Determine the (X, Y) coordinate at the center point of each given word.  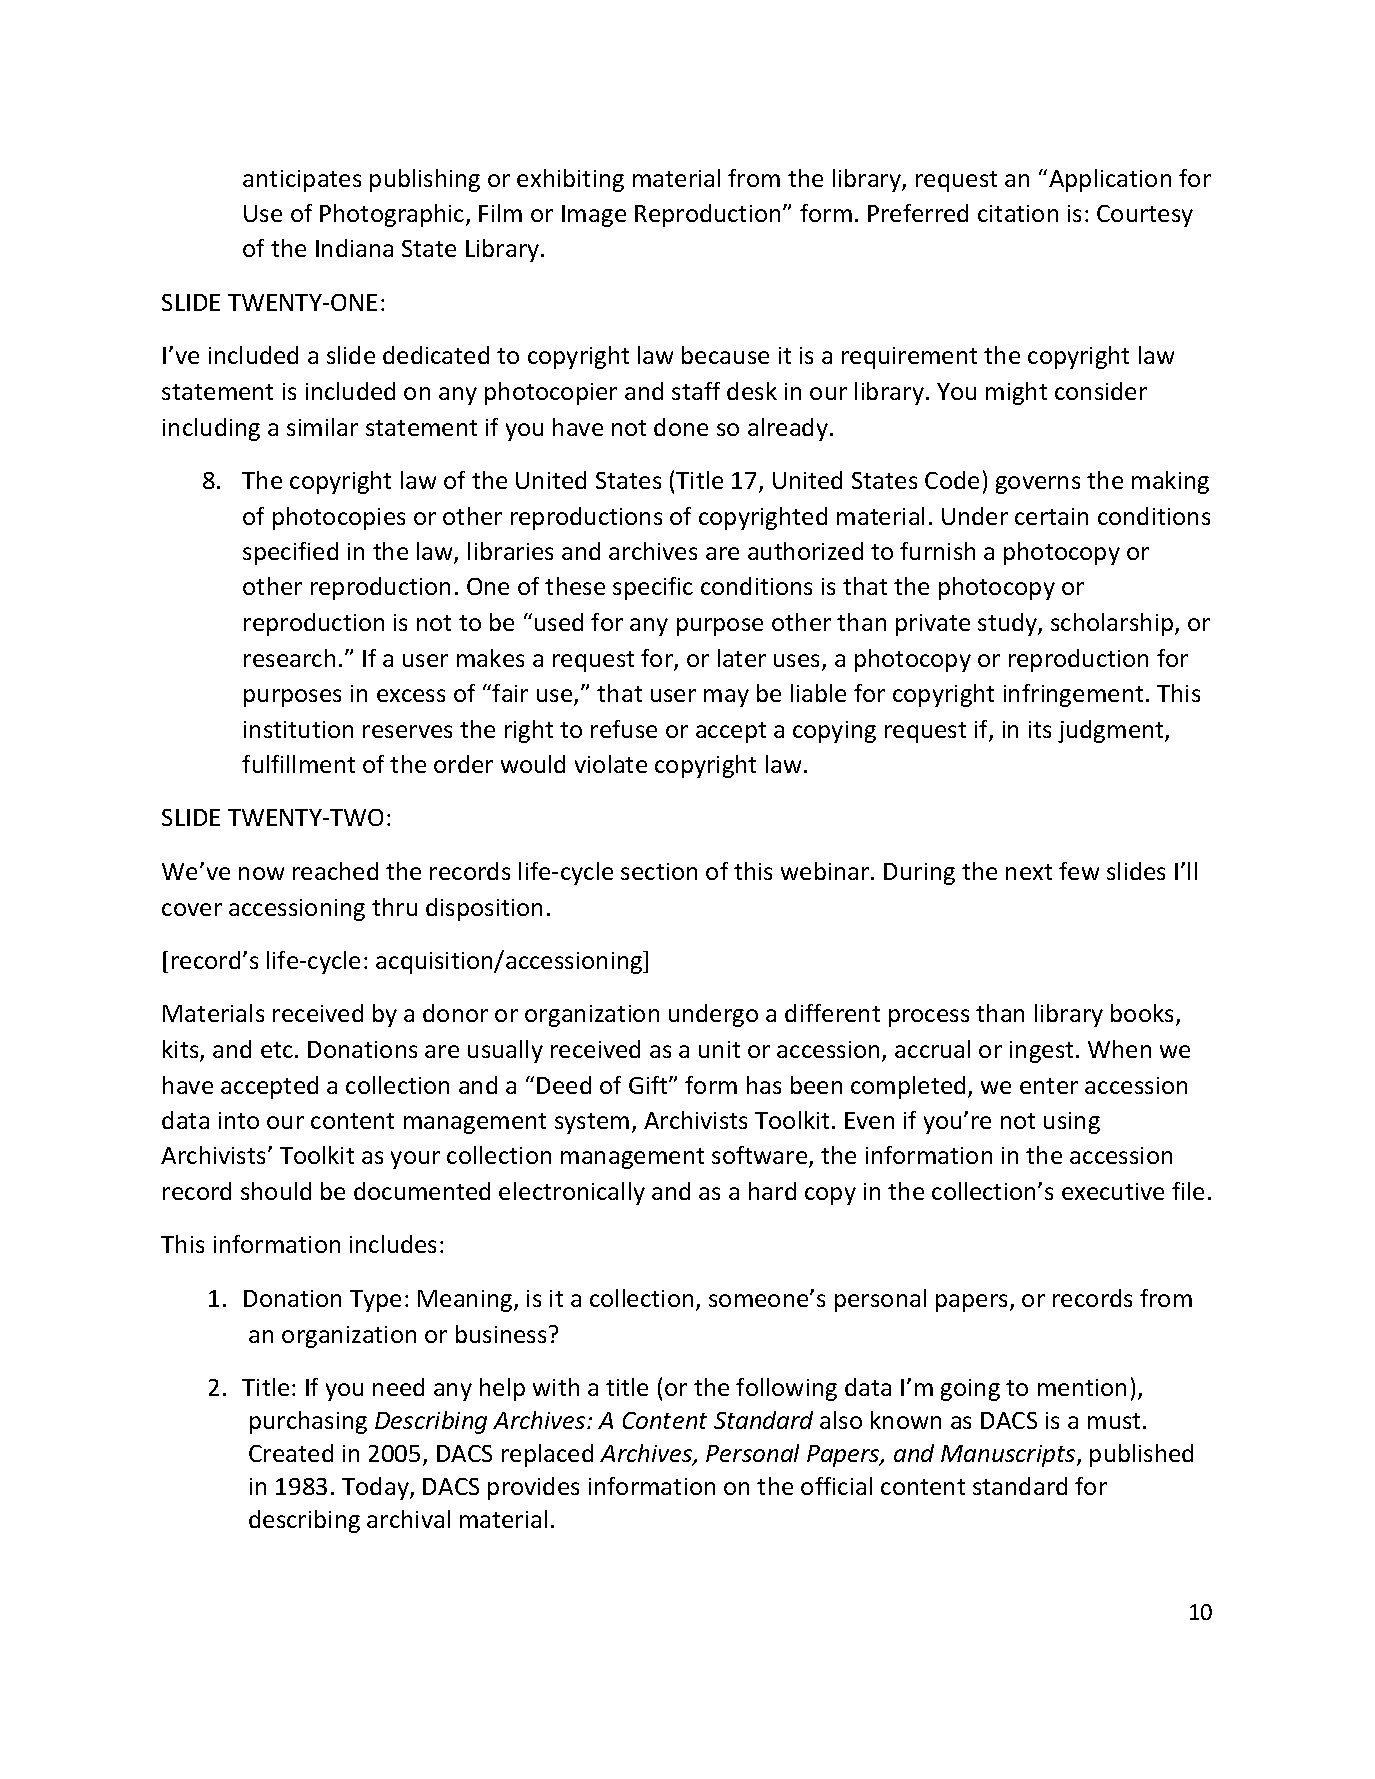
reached (335, 871)
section (659, 871)
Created (291, 1453)
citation (1018, 213)
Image (594, 216)
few (1079, 871)
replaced (547, 1455)
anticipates (302, 181)
